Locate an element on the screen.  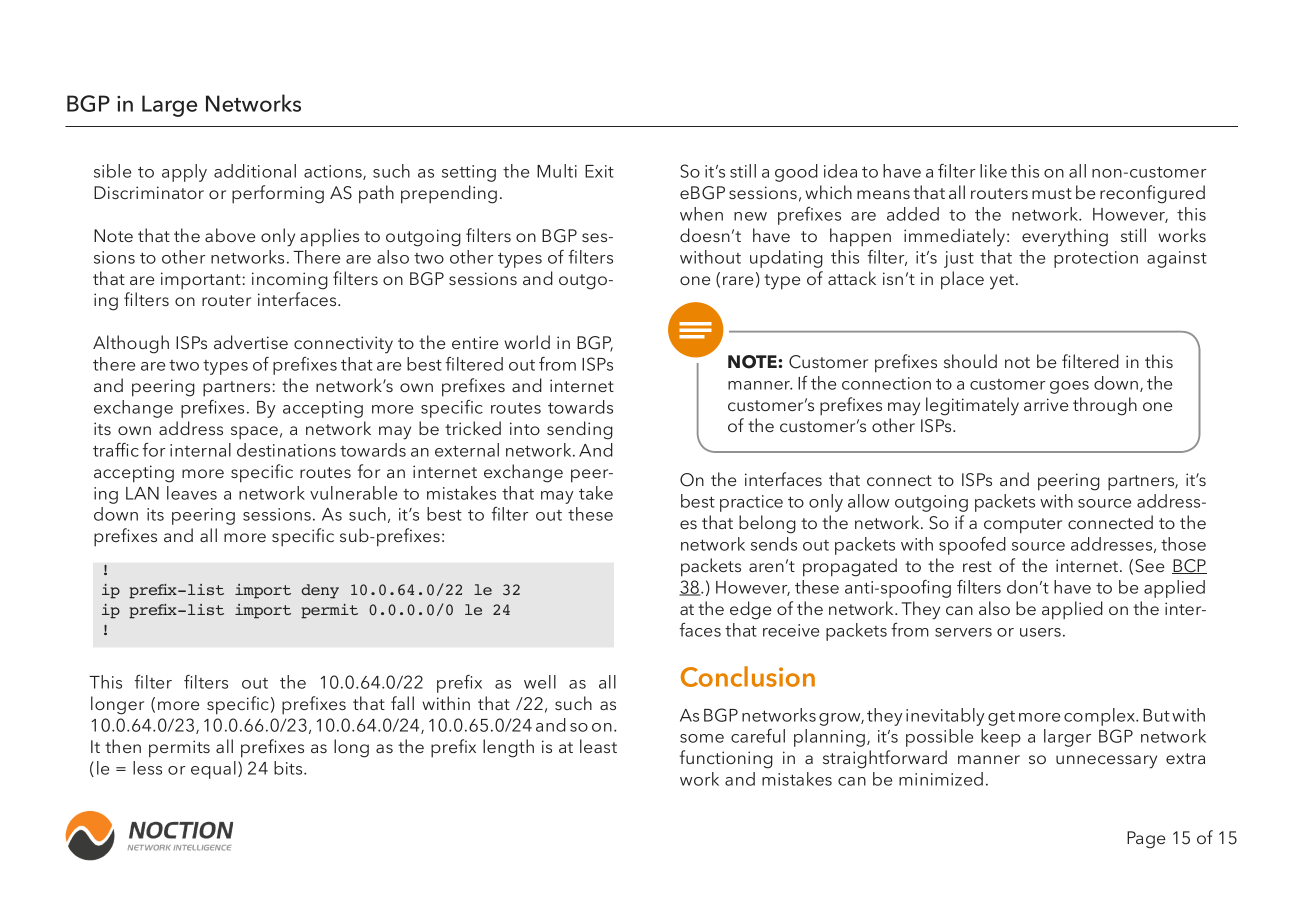
should is located at coordinates (970, 361).
